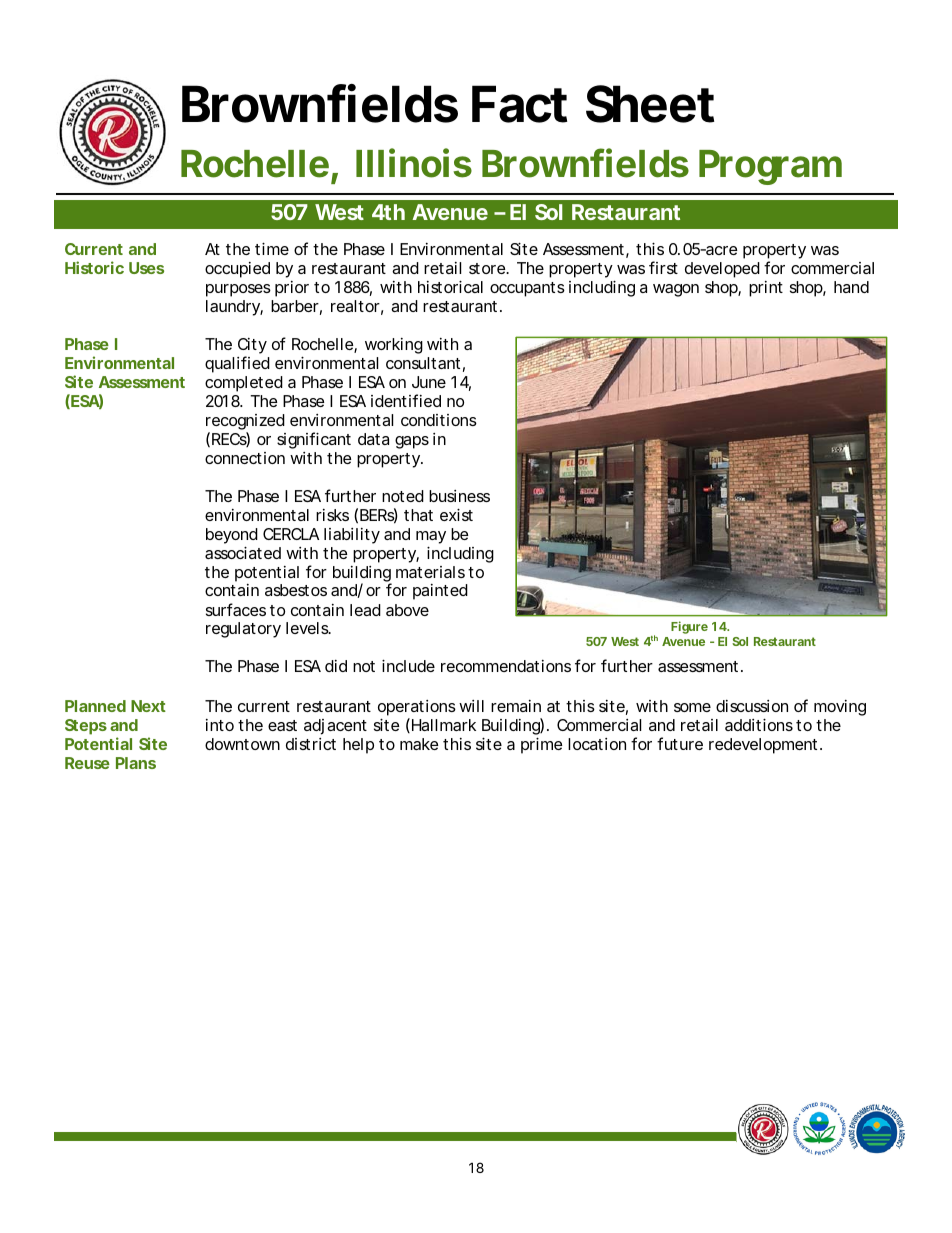 The image size is (952, 1233). What do you see at coordinates (766, 289) in the screenshot?
I see `print` at bounding box center [766, 289].
